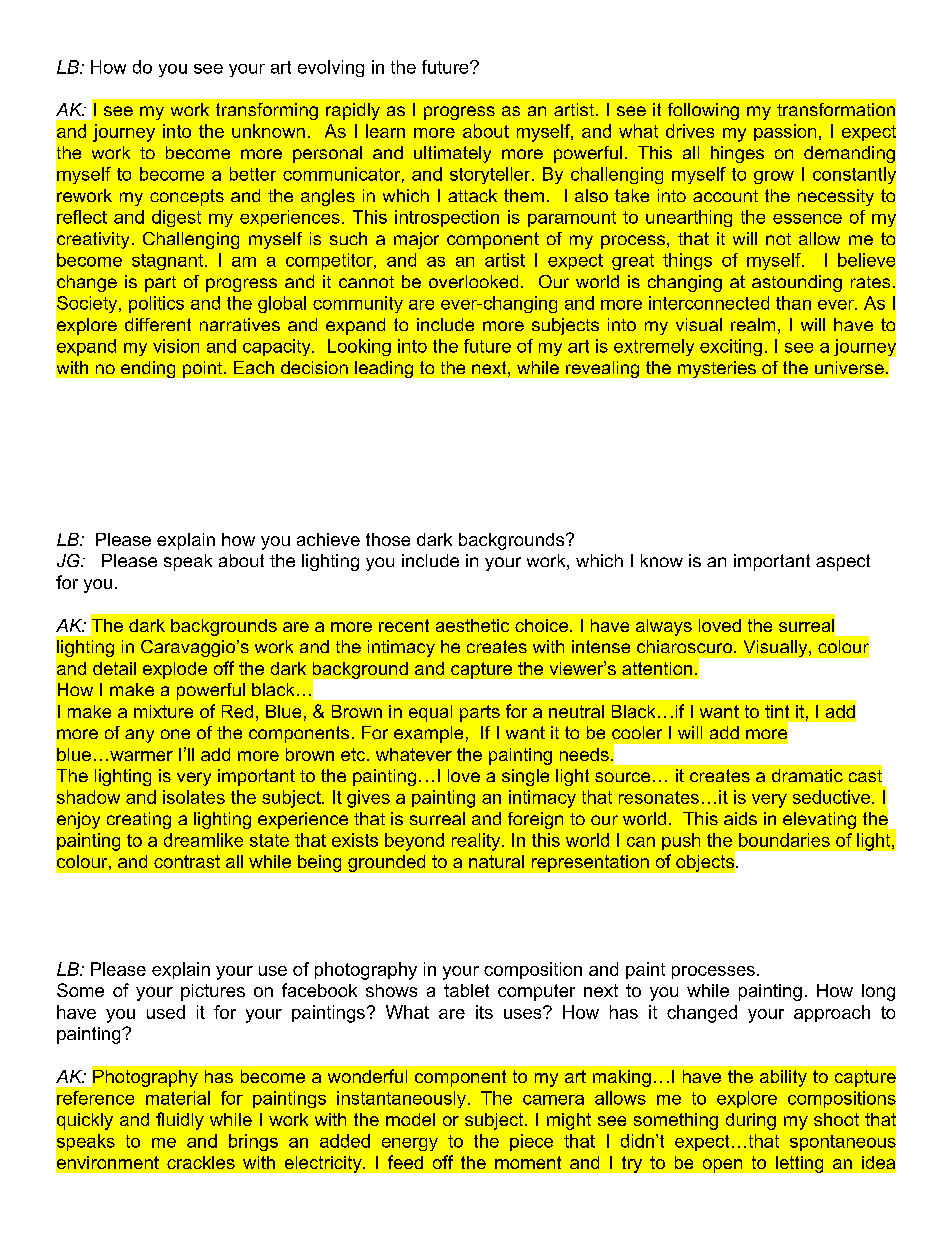  What do you see at coordinates (253, 174) in the screenshot?
I see `better` at bounding box center [253, 174].
